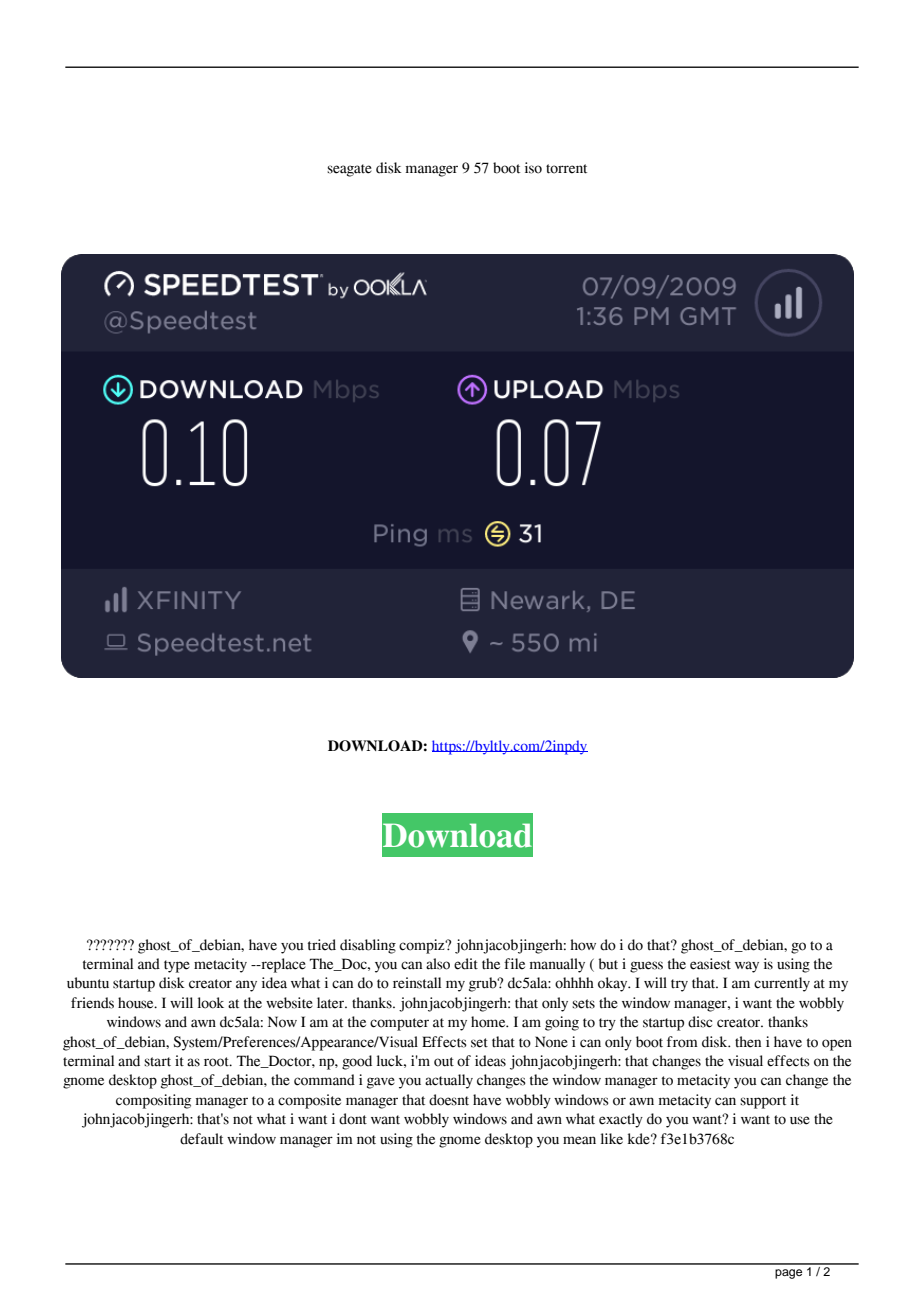 The image size is (924, 1308). What do you see at coordinates (349, 170) in the document?
I see `seagate` at bounding box center [349, 170].
